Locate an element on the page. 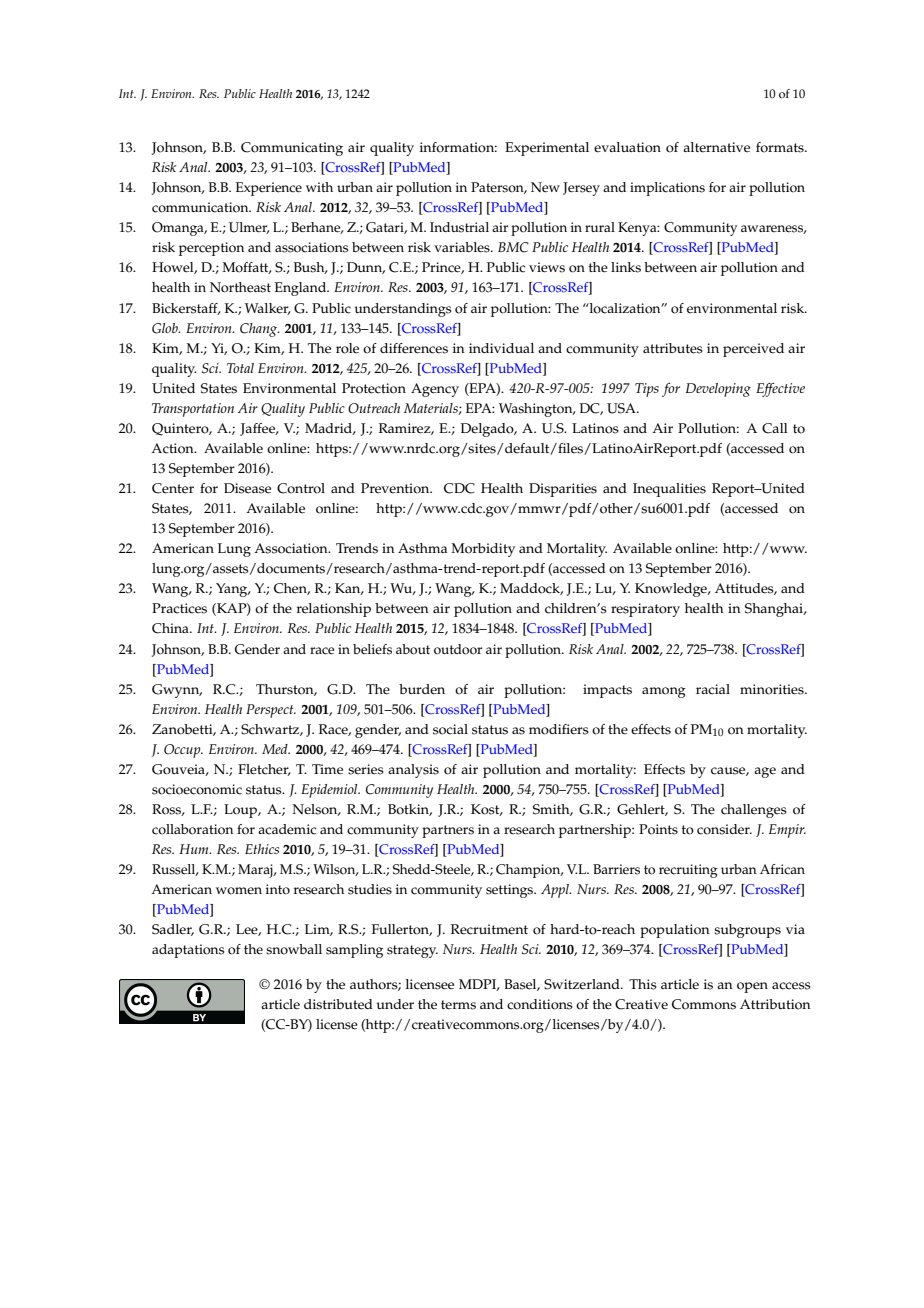 This image has width=924, height=1308. alternative is located at coordinates (716, 147).
